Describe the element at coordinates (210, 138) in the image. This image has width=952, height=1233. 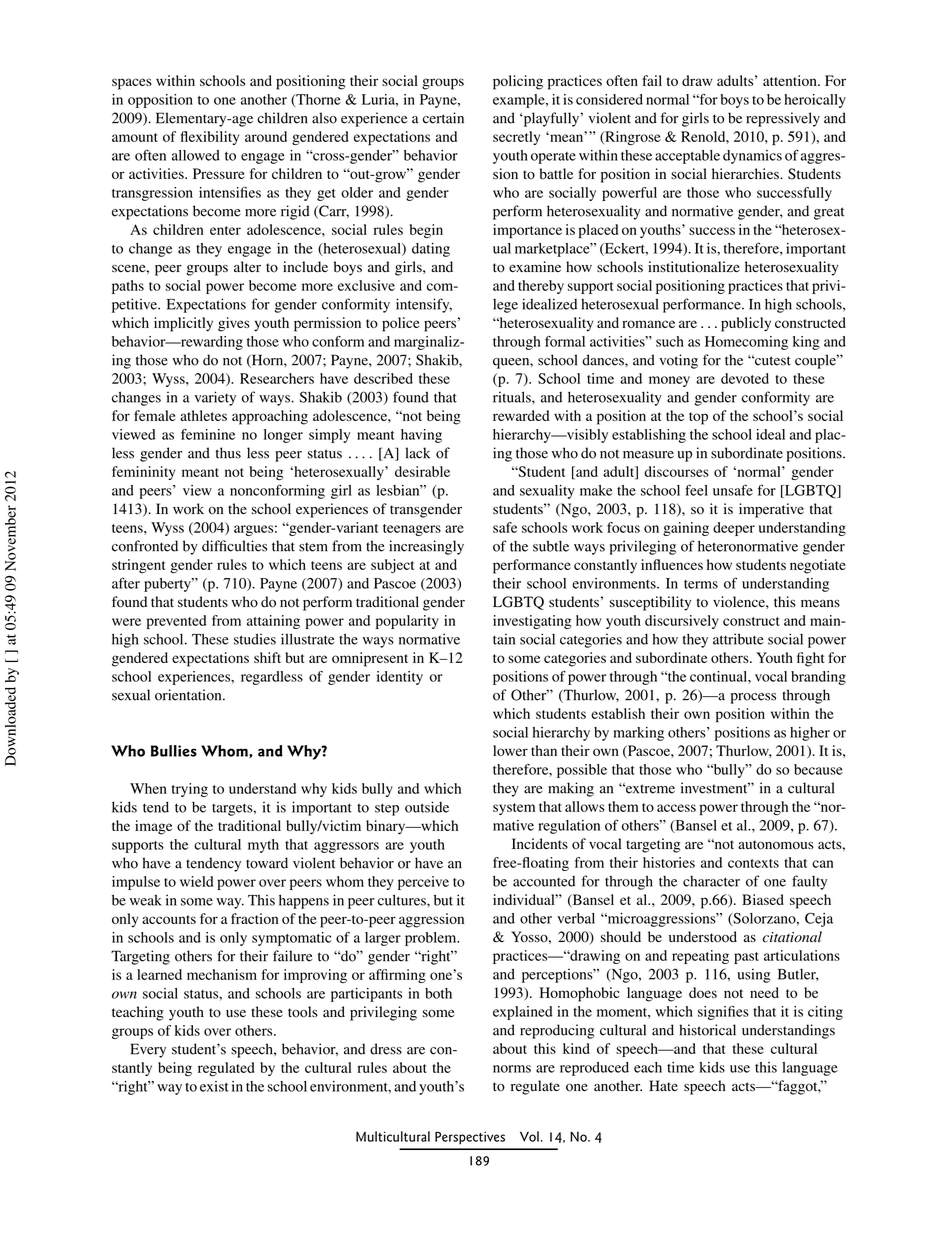
I see `flexibility` at that location.
